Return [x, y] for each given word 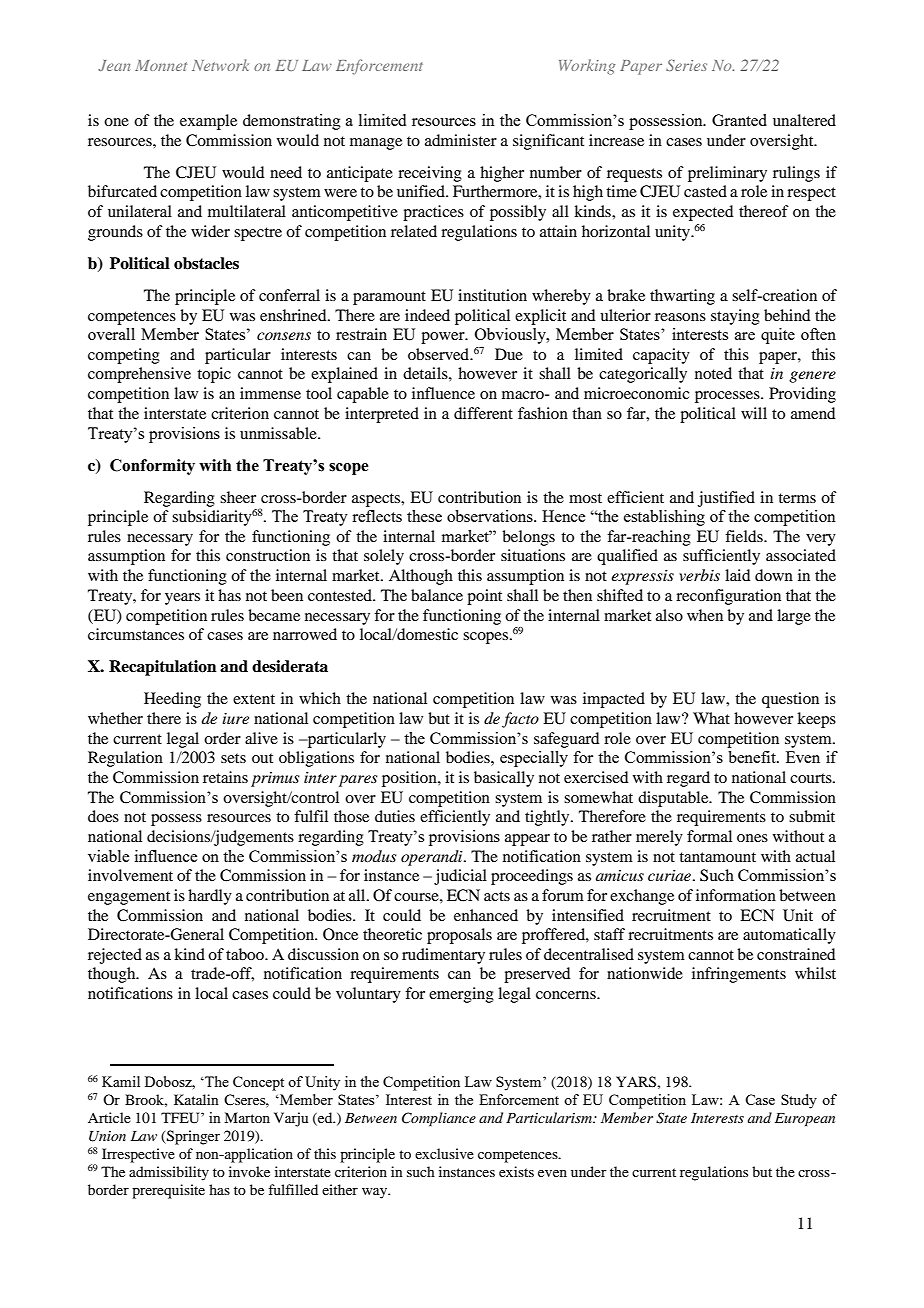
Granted [739, 120]
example [208, 122]
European [805, 1120]
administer [461, 140]
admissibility [169, 1173]
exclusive [444, 1153]
